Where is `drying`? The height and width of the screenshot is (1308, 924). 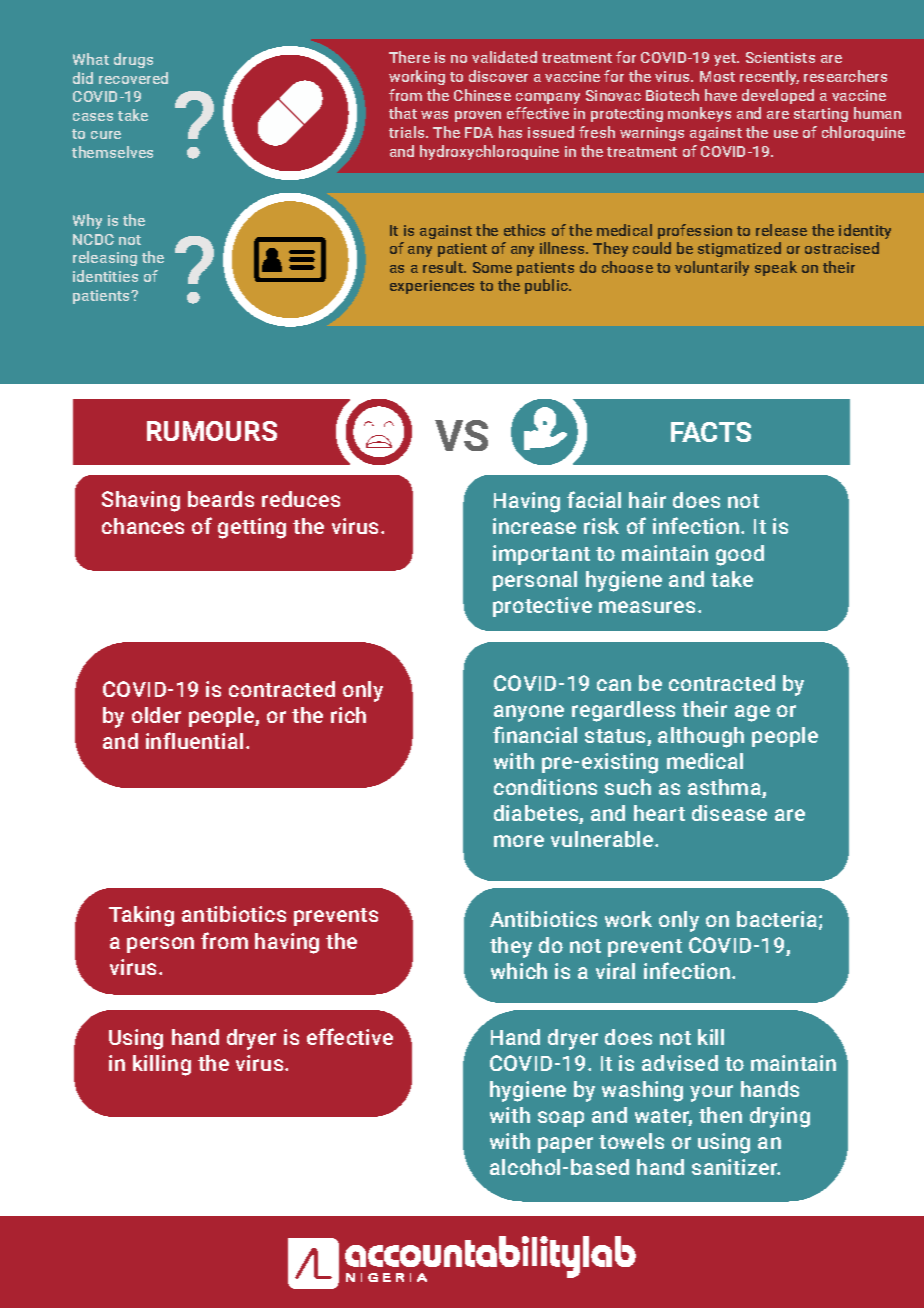 drying is located at coordinates (780, 1117).
